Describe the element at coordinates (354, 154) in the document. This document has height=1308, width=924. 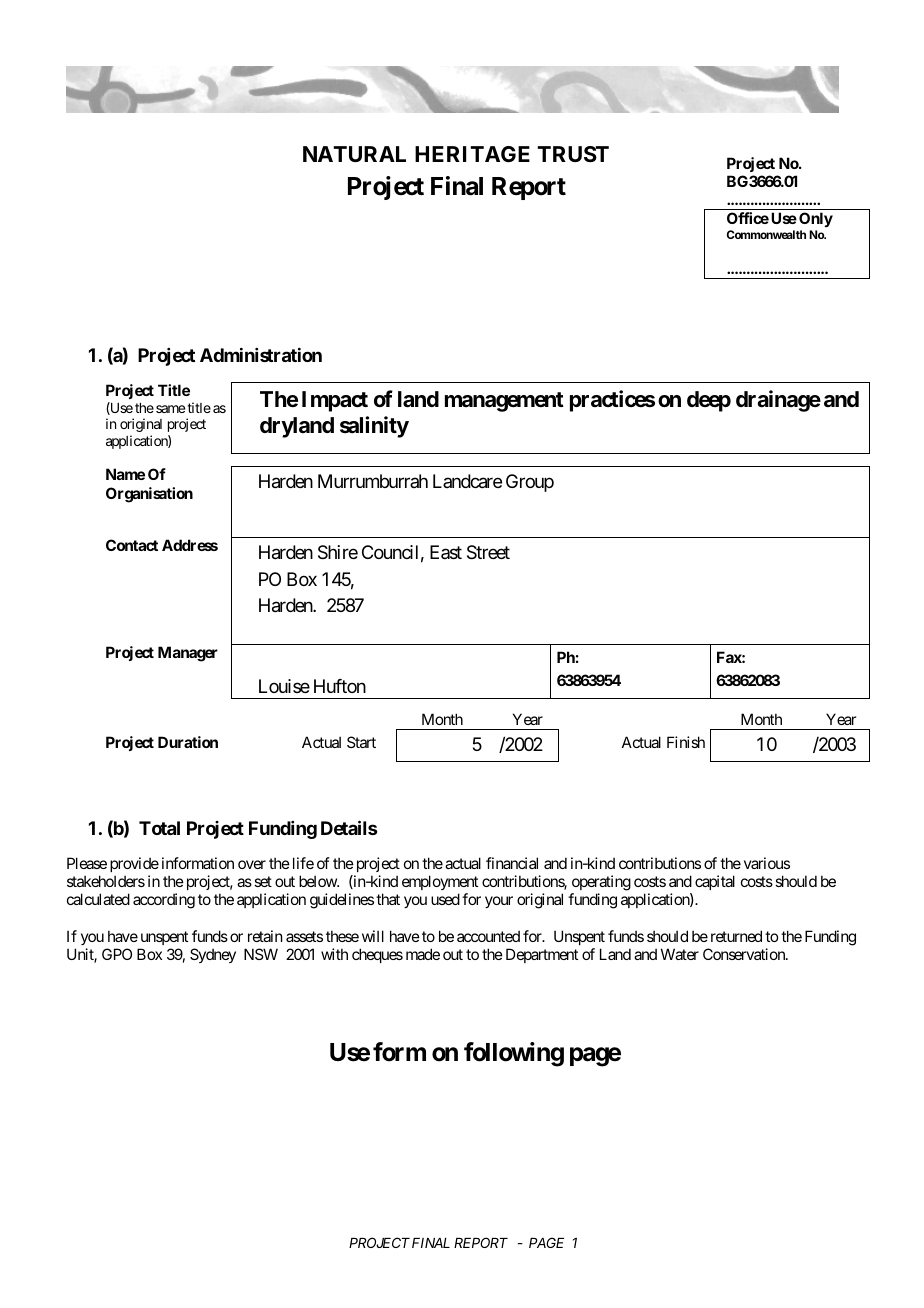
I see `NATURAL` at that location.
